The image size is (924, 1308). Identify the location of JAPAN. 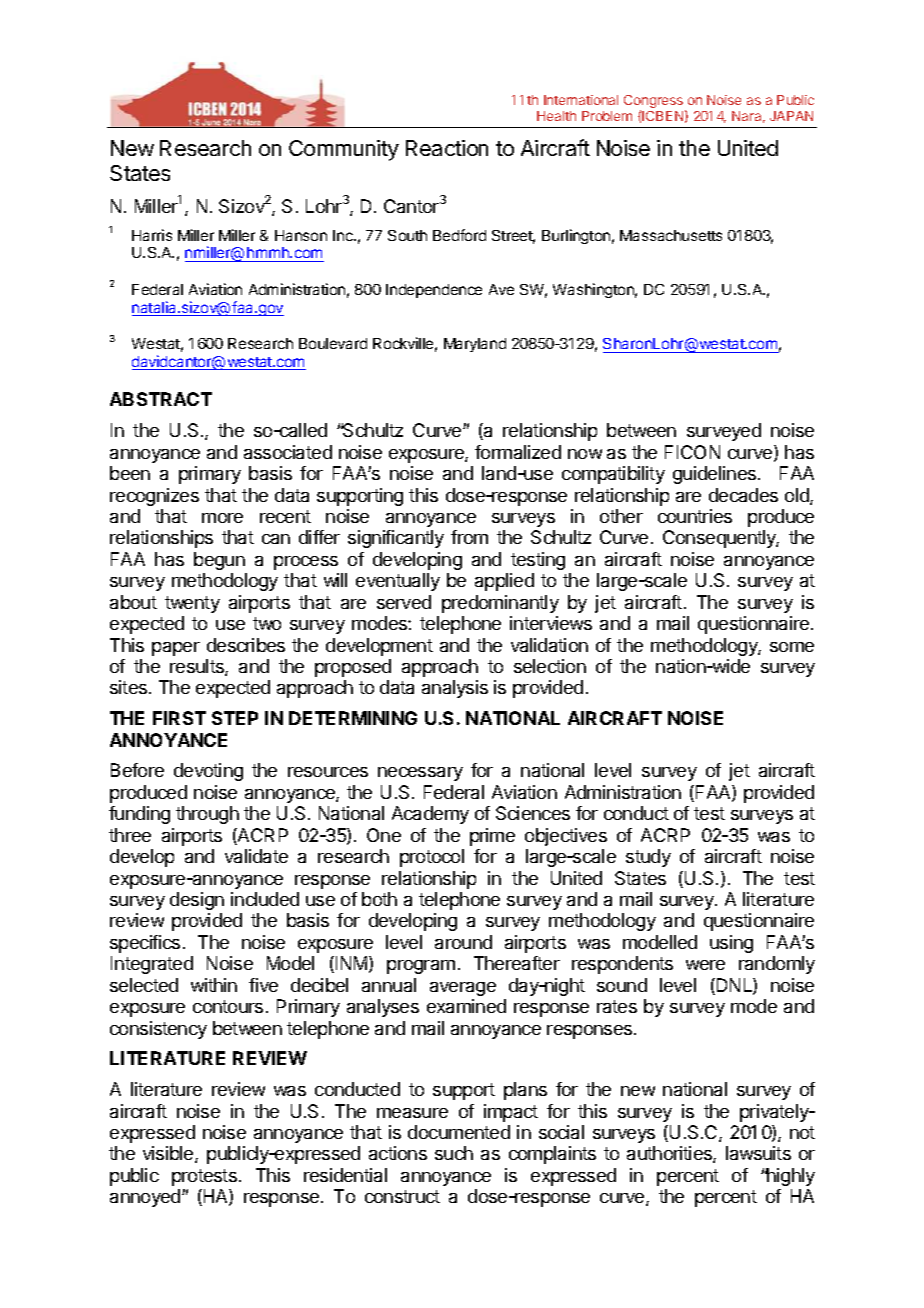
(791, 116).
